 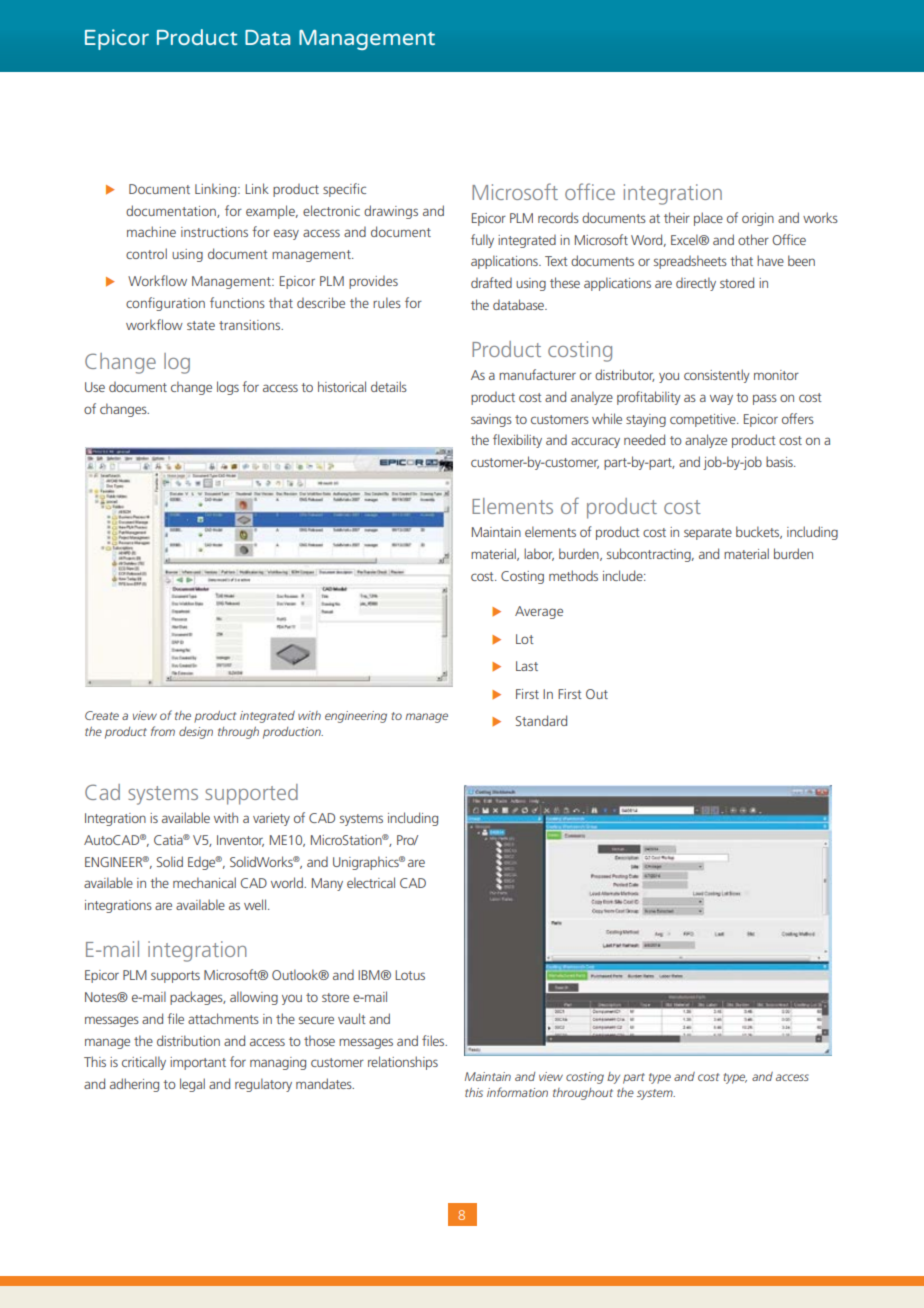 What do you see at coordinates (228, 388) in the screenshot?
I see `logs` at bounding box center [228, 388].
